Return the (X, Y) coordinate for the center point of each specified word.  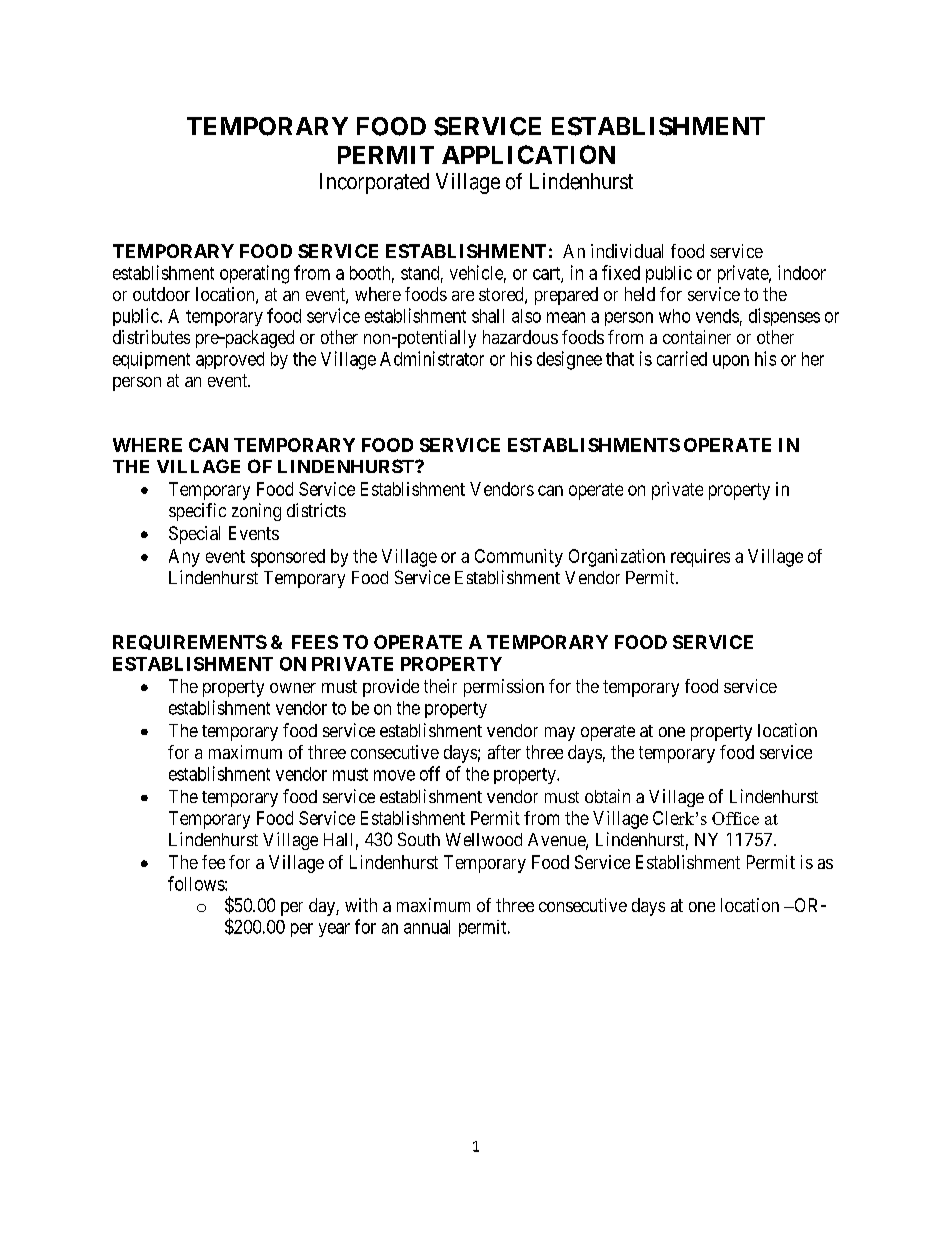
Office (735, 818)
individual (627, 251)
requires (700, 558)
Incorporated (374, 183)
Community (519, 558)
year (334, 930)
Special (194, 535)
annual (427, 927)
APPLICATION (528, 154)
